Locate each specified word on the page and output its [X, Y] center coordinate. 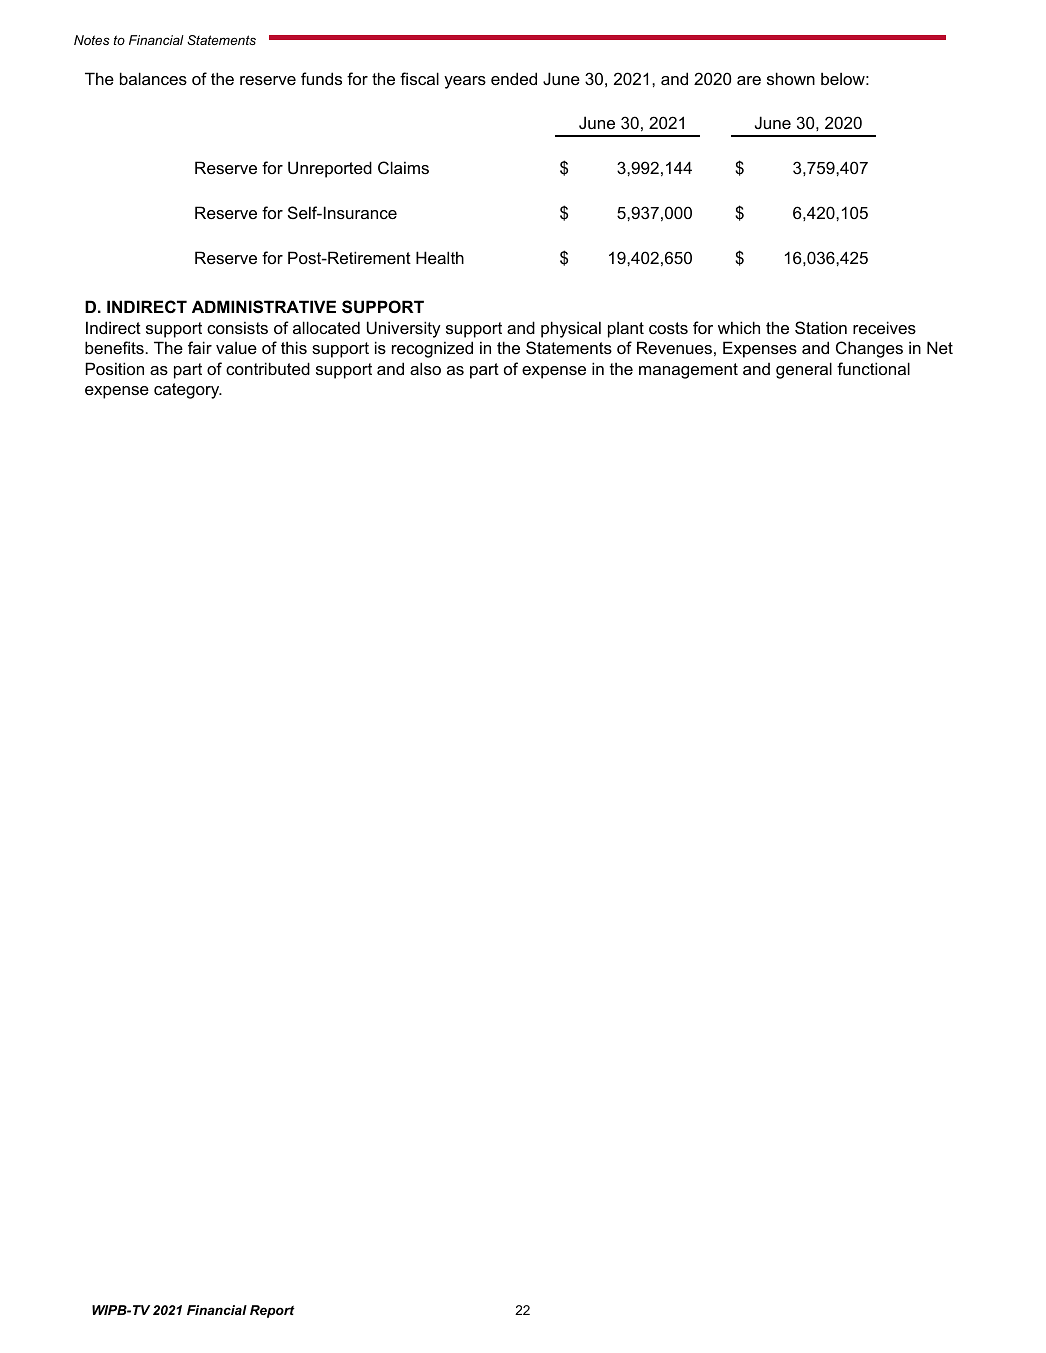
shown [791, 78]
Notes [92, 40]
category [188, 391]
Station [821, 327]
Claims [403, 167]
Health [440, 257]
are [749, 80]
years [465, 82]
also [425, 368]
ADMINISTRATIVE [264, 307]
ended [514, 78]
